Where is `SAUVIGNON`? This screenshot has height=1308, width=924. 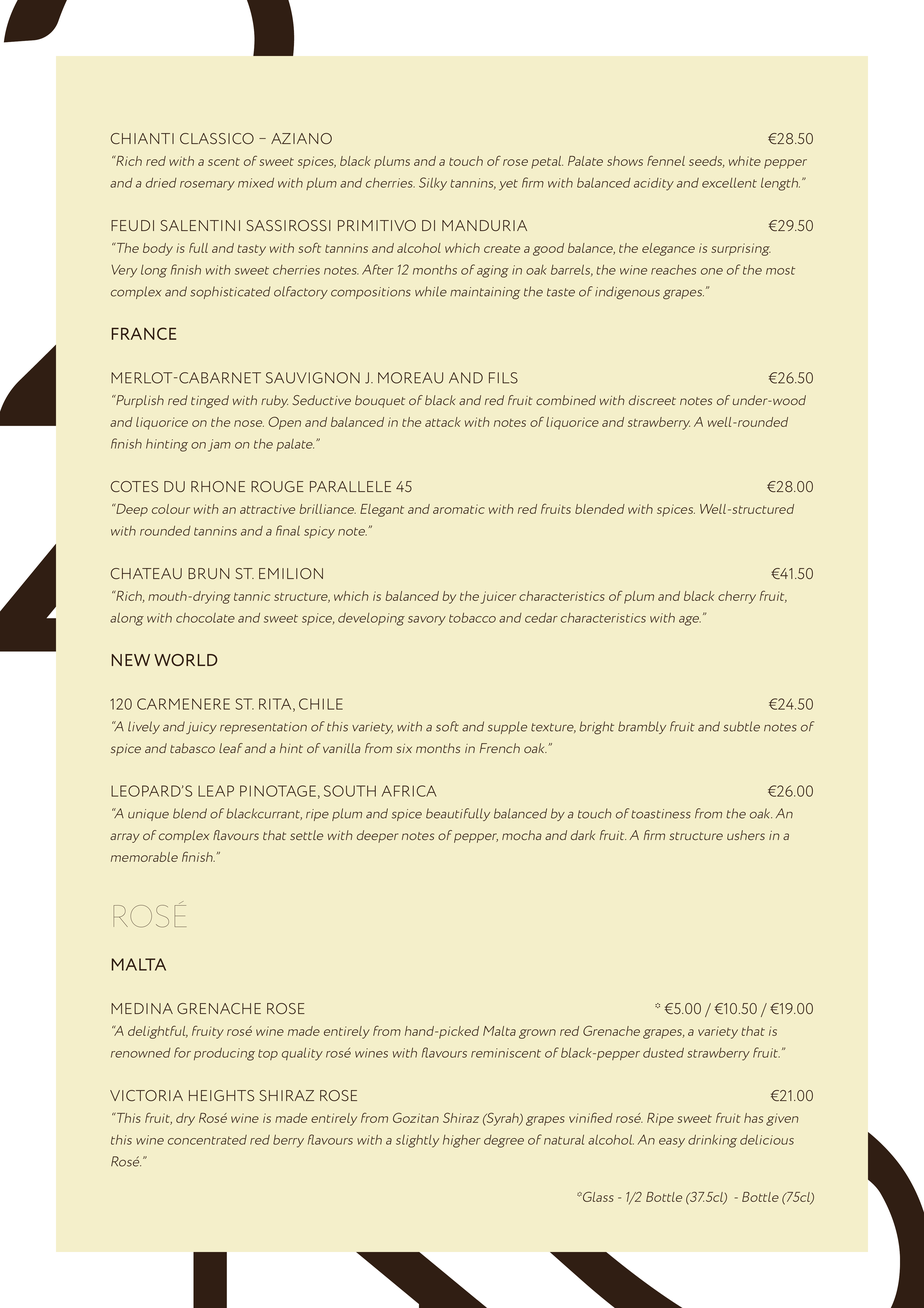
SAUVIGNON is located at coordinates (313, 378).
